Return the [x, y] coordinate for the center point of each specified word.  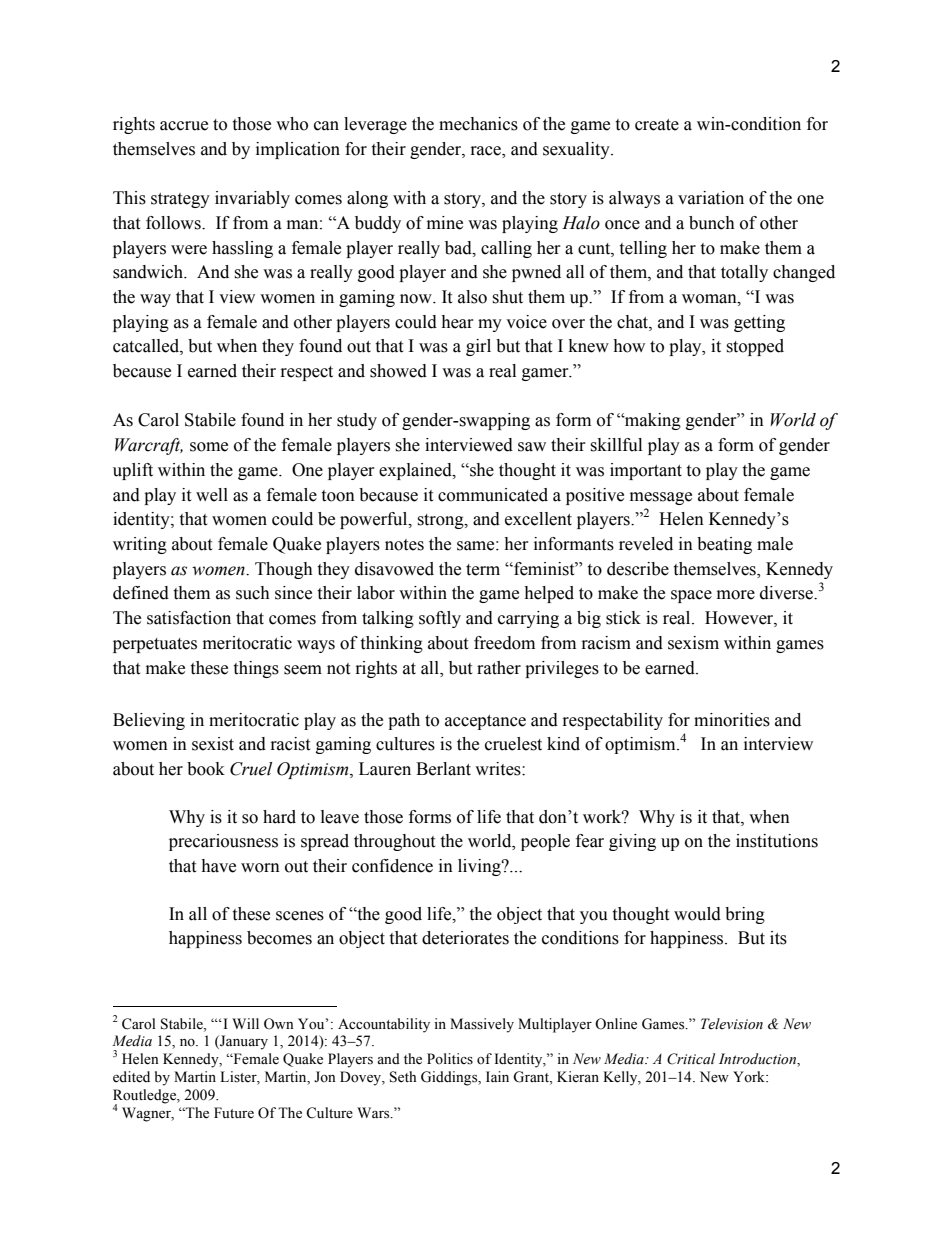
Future [234, 1113]
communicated [493, 495]
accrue [184, 126]
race [487, 151]
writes [499, 769]
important [646, 471]
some [209, 447]
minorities [732, 720]
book [206, 769]
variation [711, 198]
